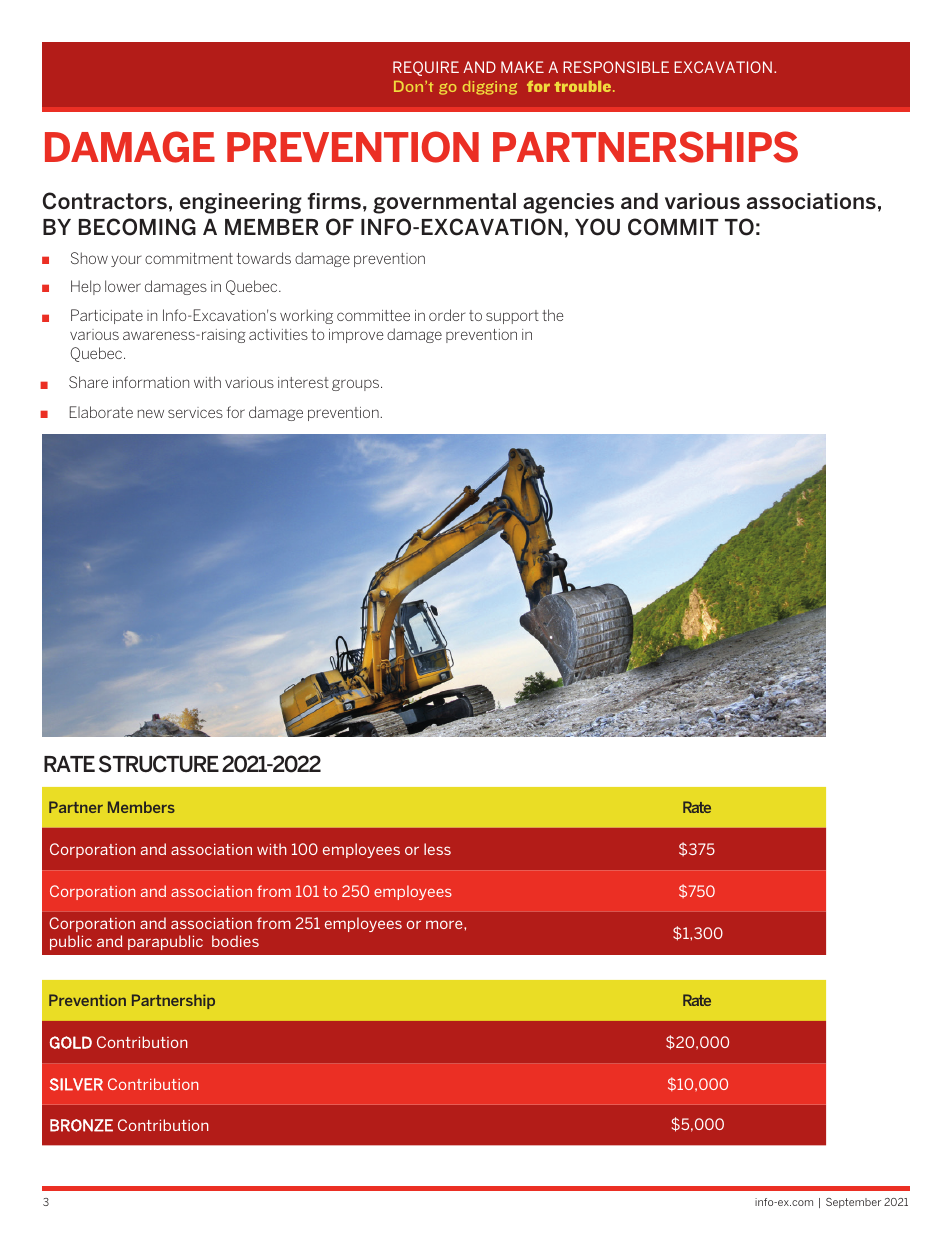 The height and width of the document is (1233, 952). What do you see at coordinates (357, 385) in the document?
I see `groups` at bounding box center [357, 385].
